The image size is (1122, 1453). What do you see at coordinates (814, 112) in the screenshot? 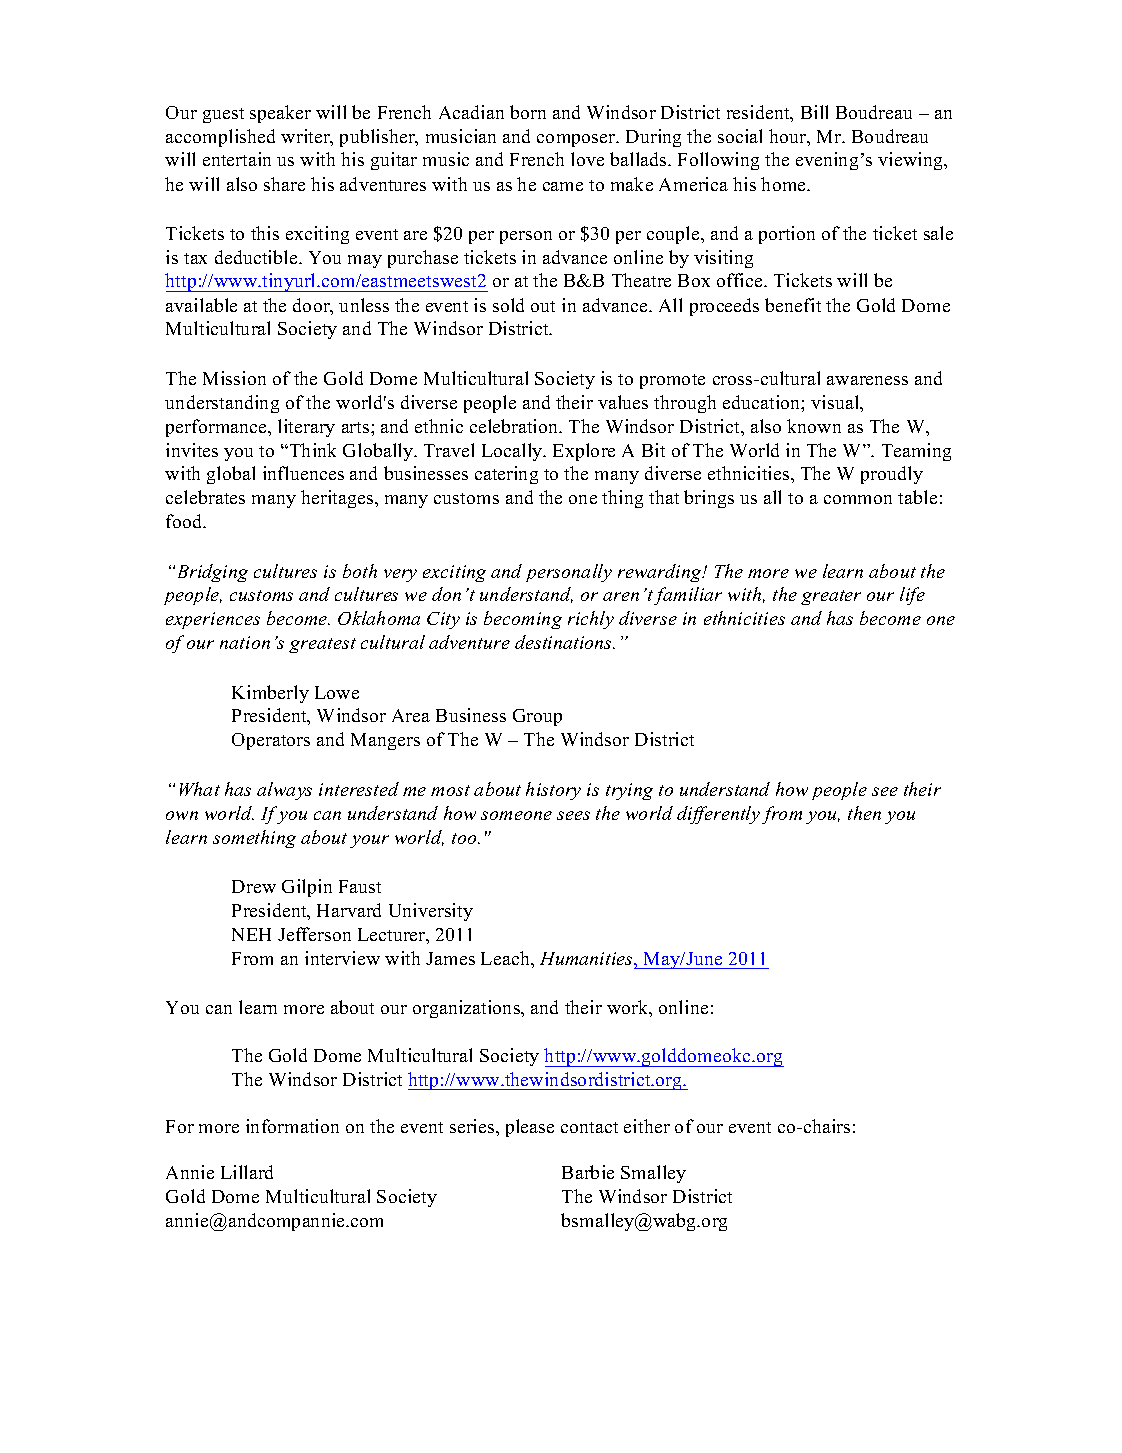
I see `Bill` at bounding box center [814, 112].
